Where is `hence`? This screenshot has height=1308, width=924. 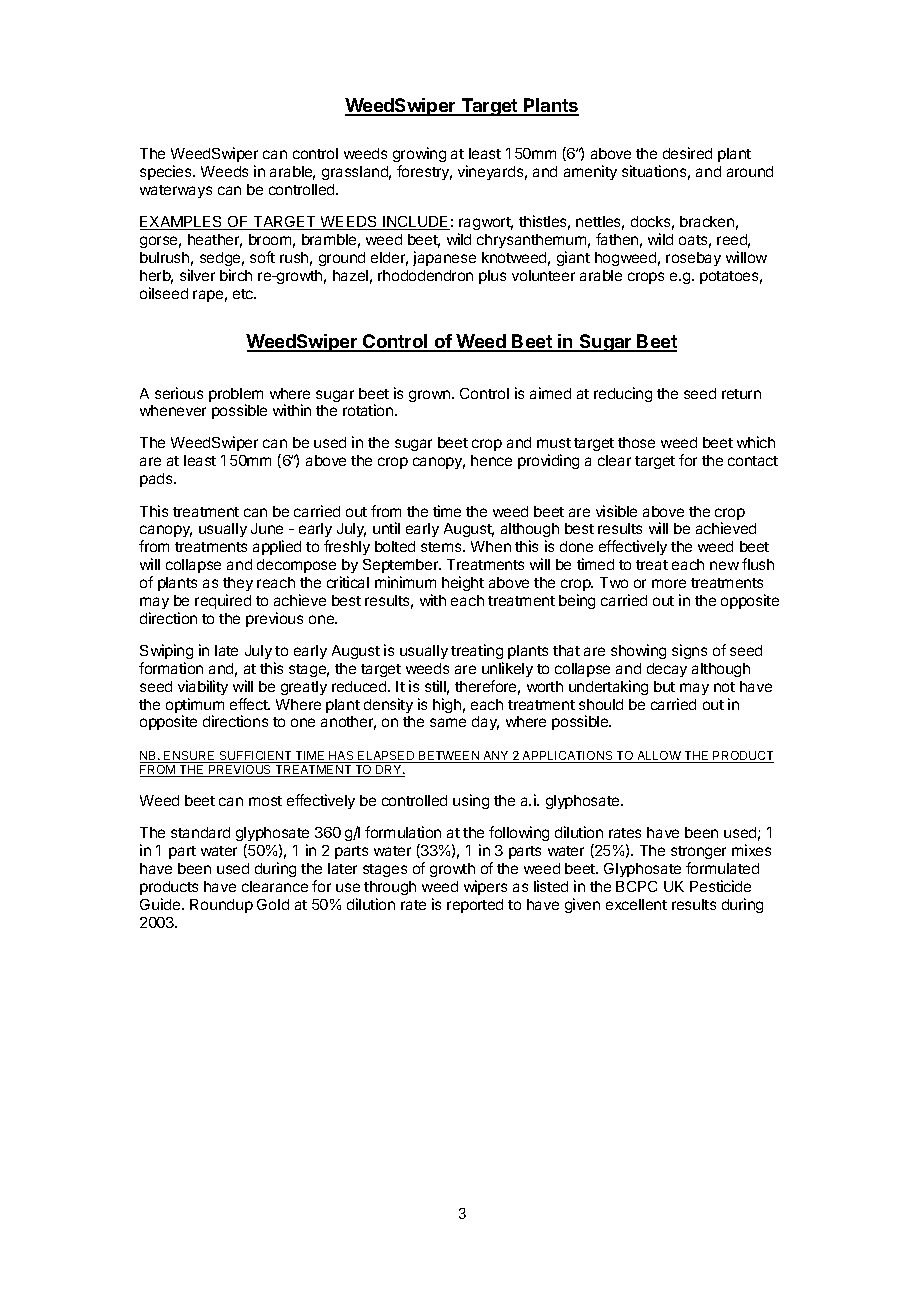
hence is located at coordinates (491, 460).
